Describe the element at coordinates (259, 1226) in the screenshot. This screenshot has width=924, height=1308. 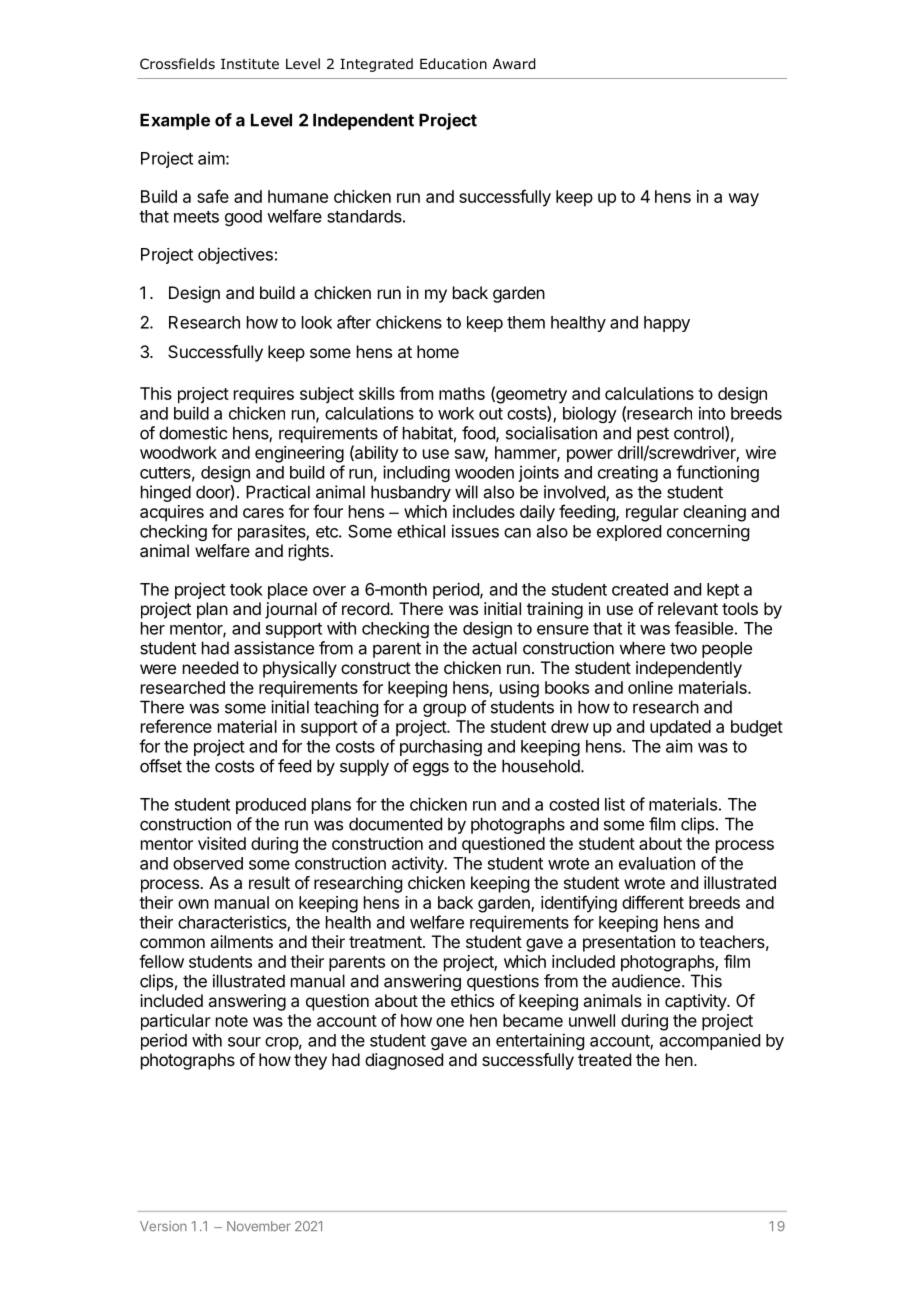
I see `November` at that location.
